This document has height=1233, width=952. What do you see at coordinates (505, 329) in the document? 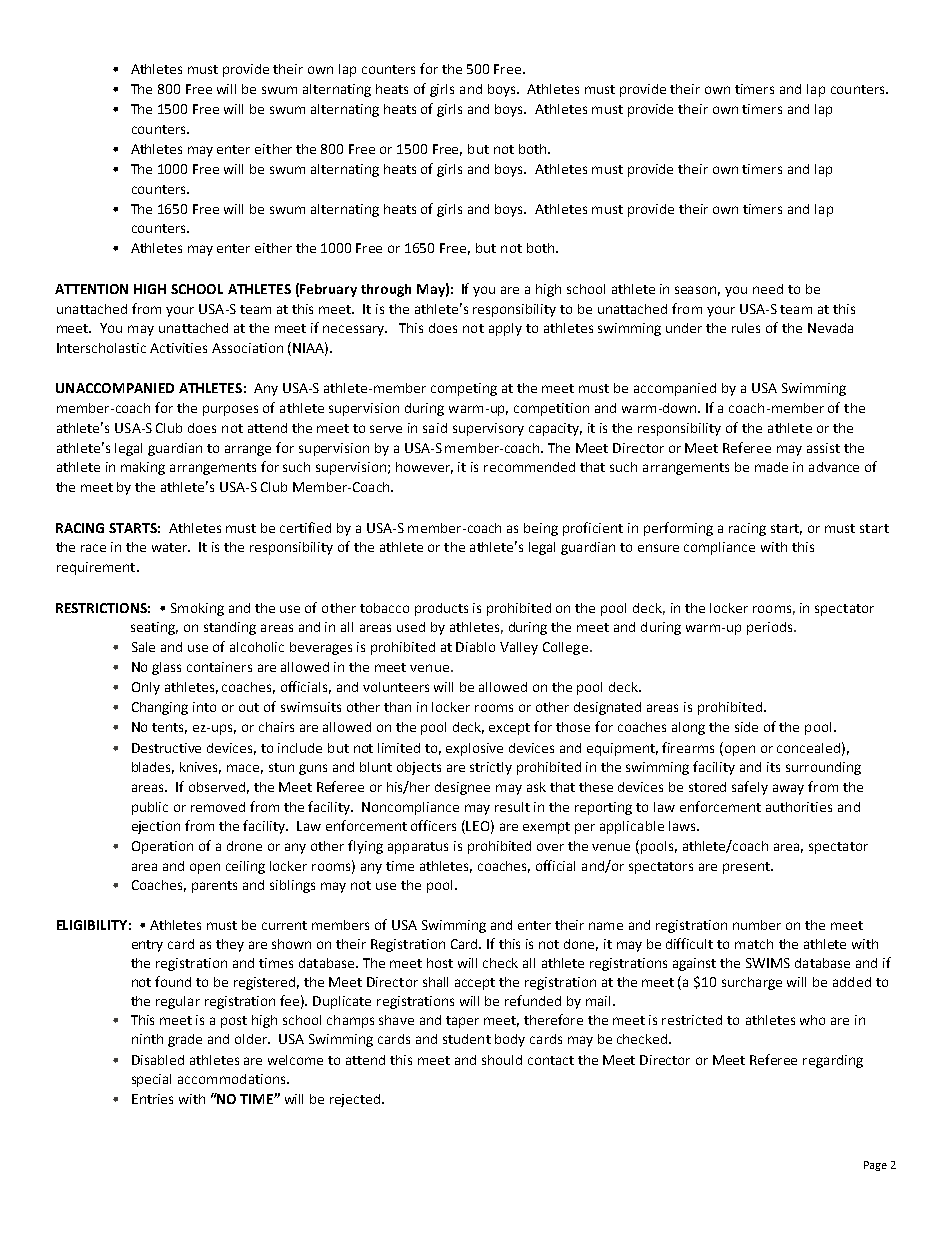
I see `apply` at bounding box center [505, 329].
